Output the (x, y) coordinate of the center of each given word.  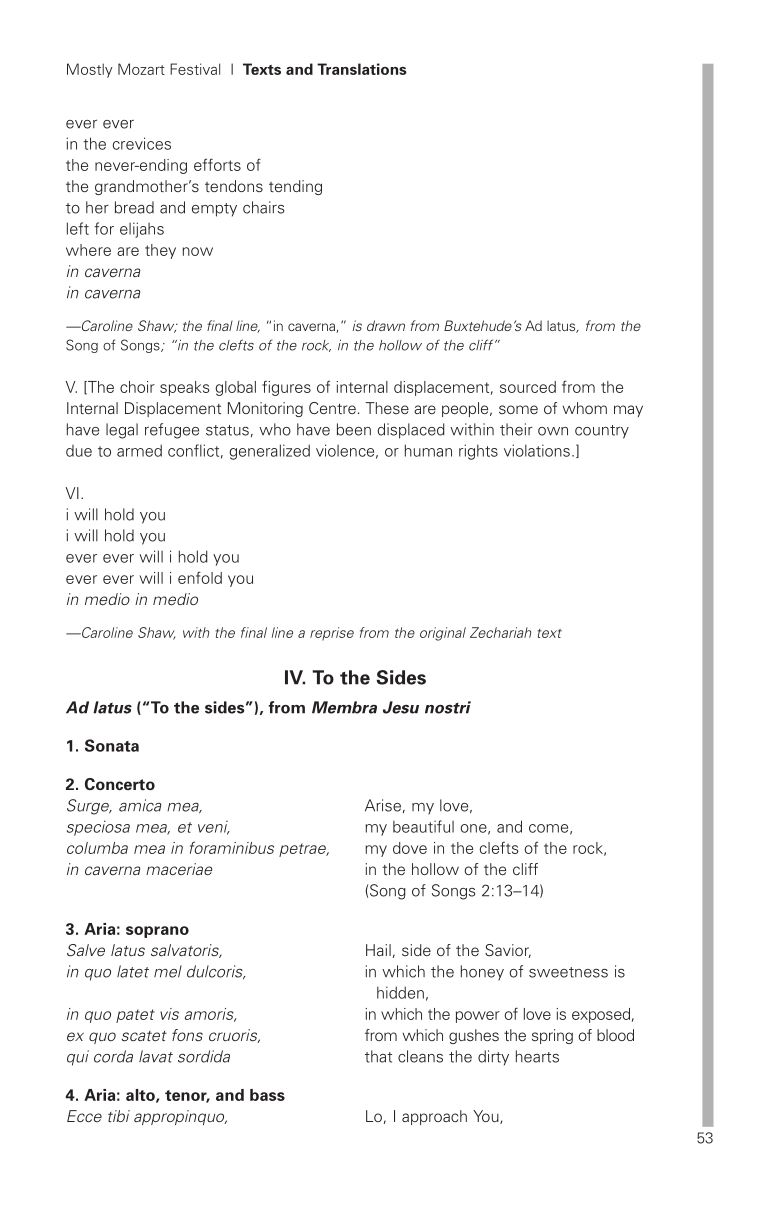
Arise (383, 805)
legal (122, 431)
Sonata (112, 745)
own (553, 431)
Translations (362, 69)
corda (113, 1056)
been (354, 429)
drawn (386, 325)
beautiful (423, 826)
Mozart (141, 69)
